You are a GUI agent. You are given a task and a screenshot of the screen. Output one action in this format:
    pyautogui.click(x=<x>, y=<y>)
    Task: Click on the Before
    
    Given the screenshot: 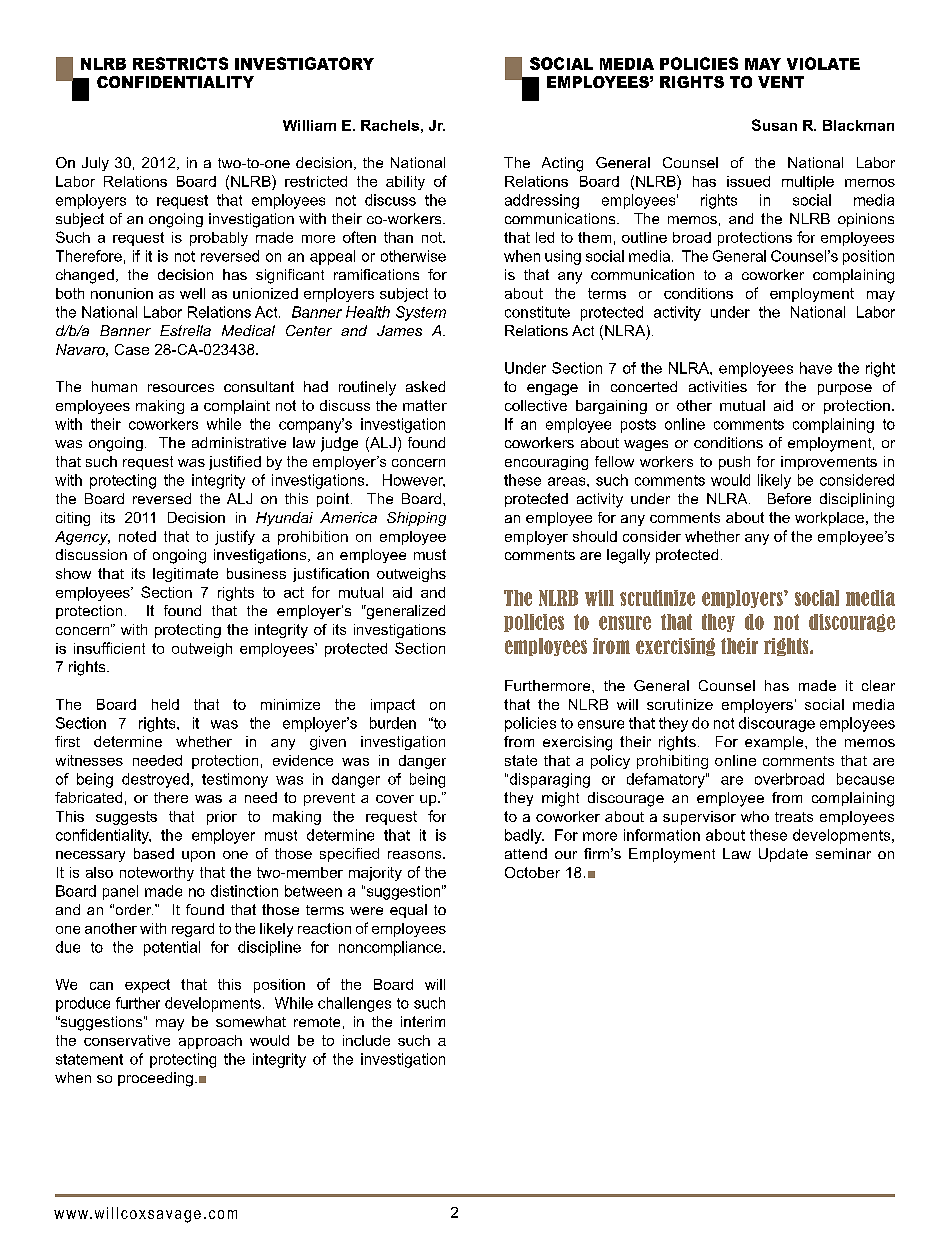 What is the action you would take?
    pyautogui.click(x=789, y=498)
